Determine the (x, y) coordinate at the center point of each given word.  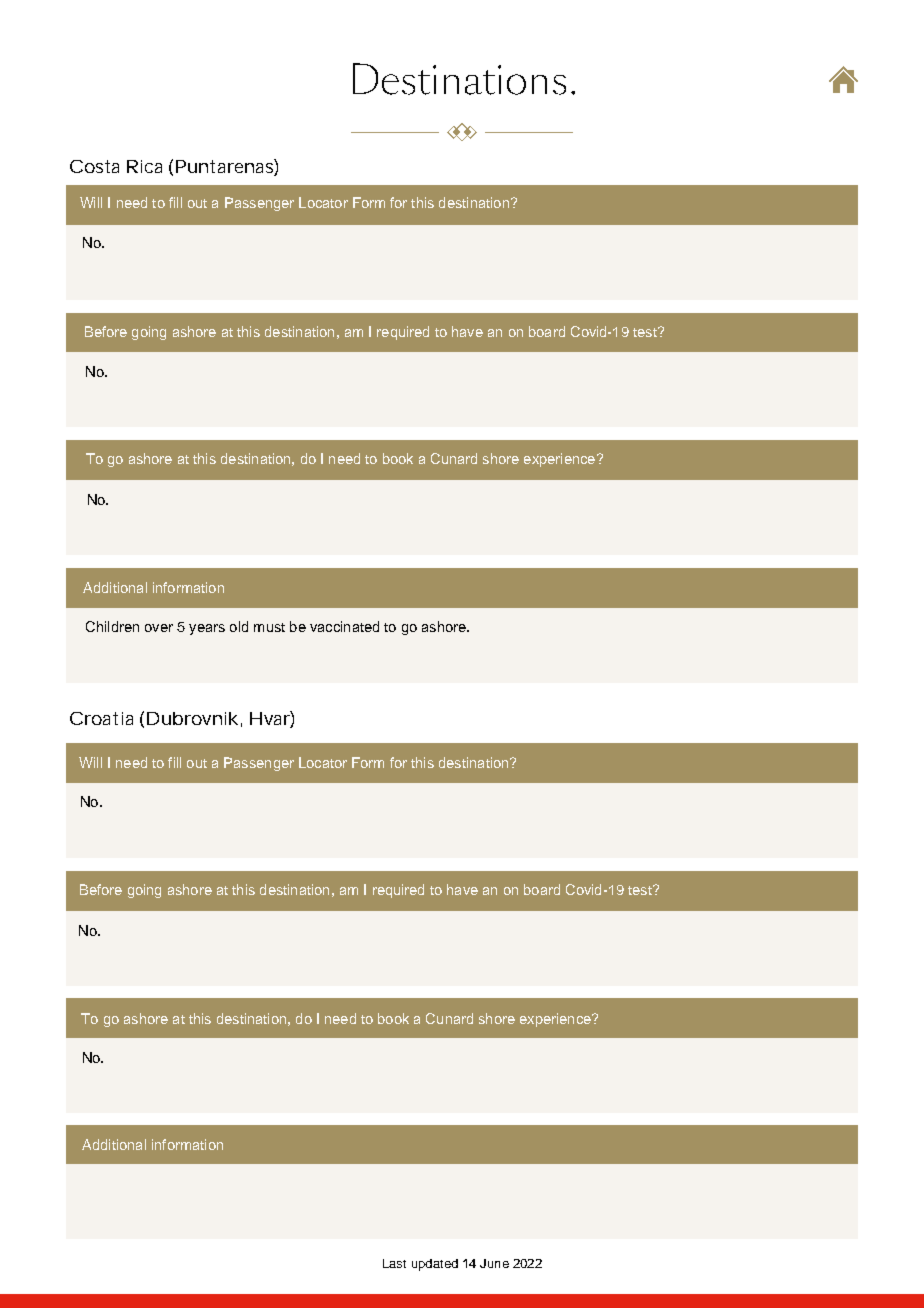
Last (394, 1263)
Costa (94, 166)
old (239, 626)
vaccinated (344, 626)
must (269, 627)
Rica (144, 166)
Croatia (101, 718)
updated (435, 1265)
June (494, 1263)
